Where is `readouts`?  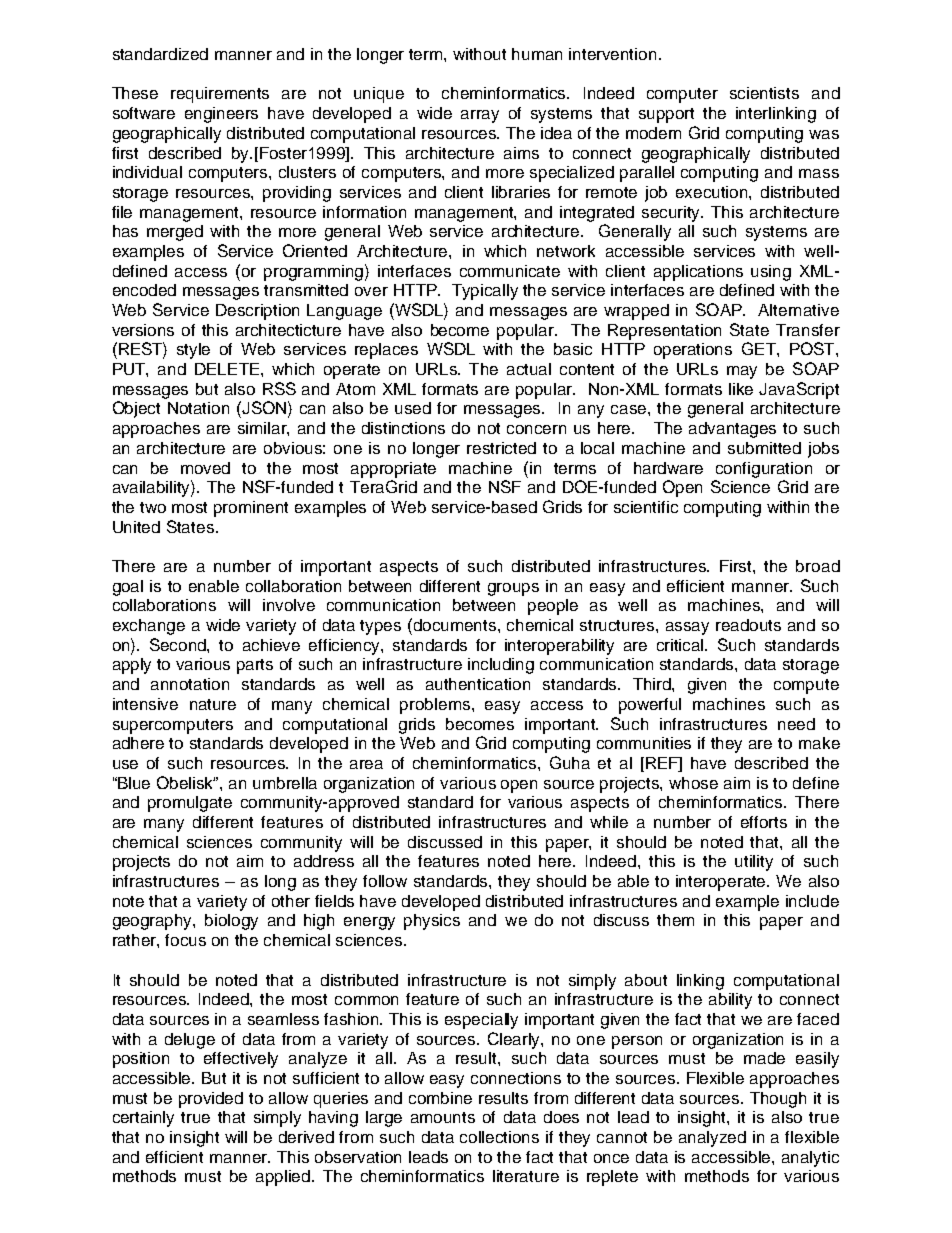
readouts is located at coordinates (748, 625).
